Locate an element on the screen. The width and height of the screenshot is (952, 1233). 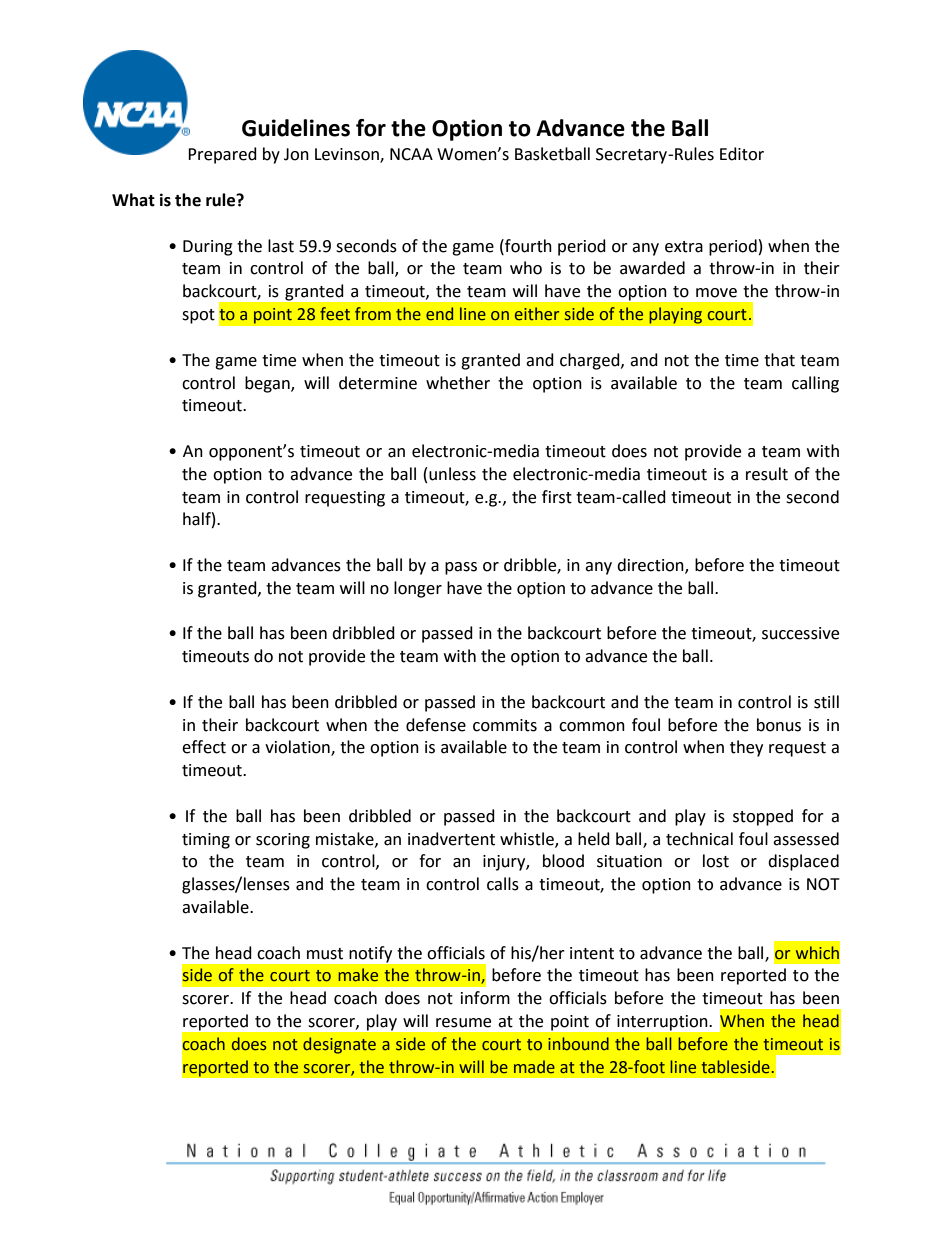
NCAA is located at coordinates (411, 154).
